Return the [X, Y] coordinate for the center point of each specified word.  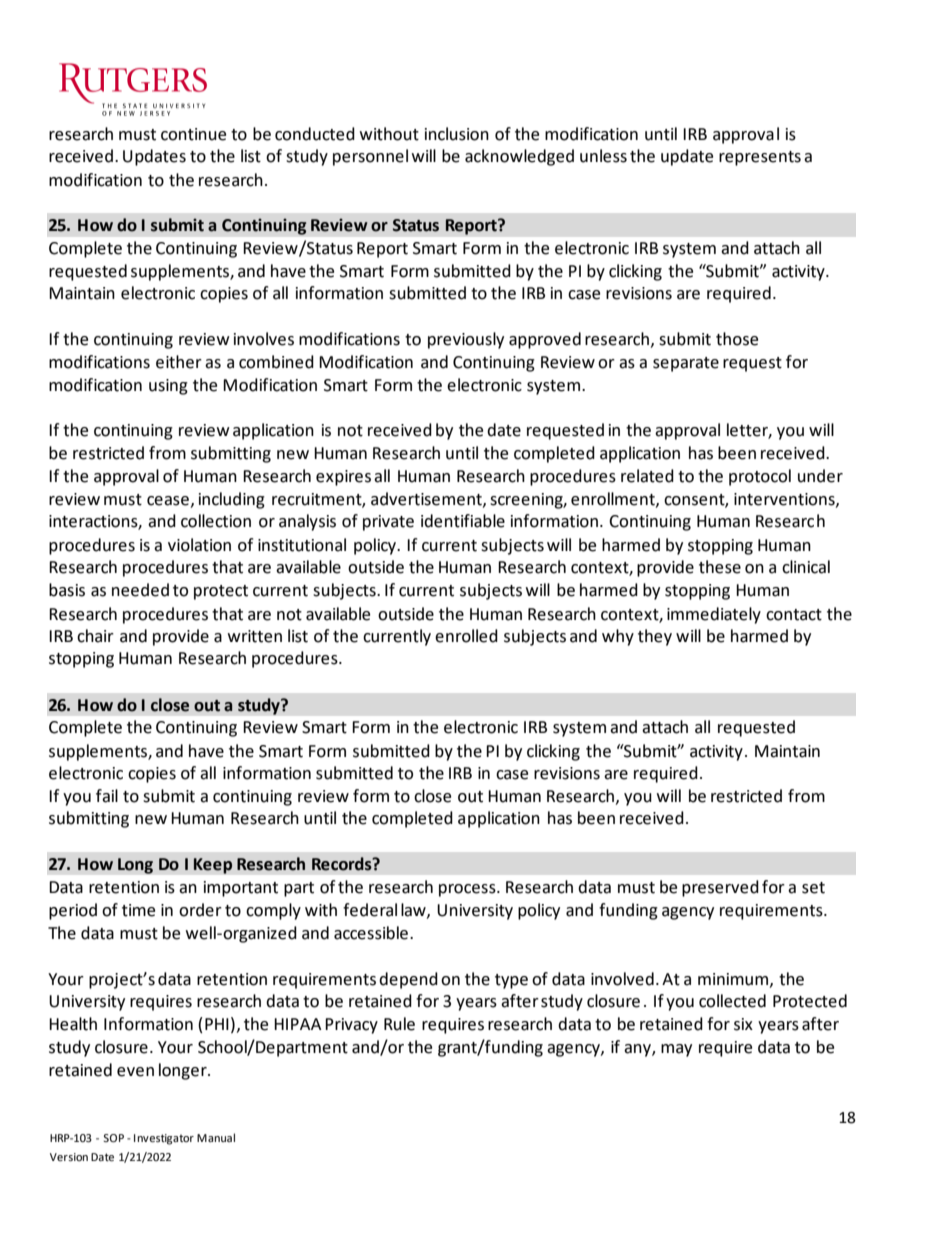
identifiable [463, 521]
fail [107, 796]
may [676, 1050]
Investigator [164, 1139]
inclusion [457, 134]
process [468, 890]
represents [760, 158]
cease [168, 501]
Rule [399, 1024]
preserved [720, 888]
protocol [760, 477]
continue [193, 134]
